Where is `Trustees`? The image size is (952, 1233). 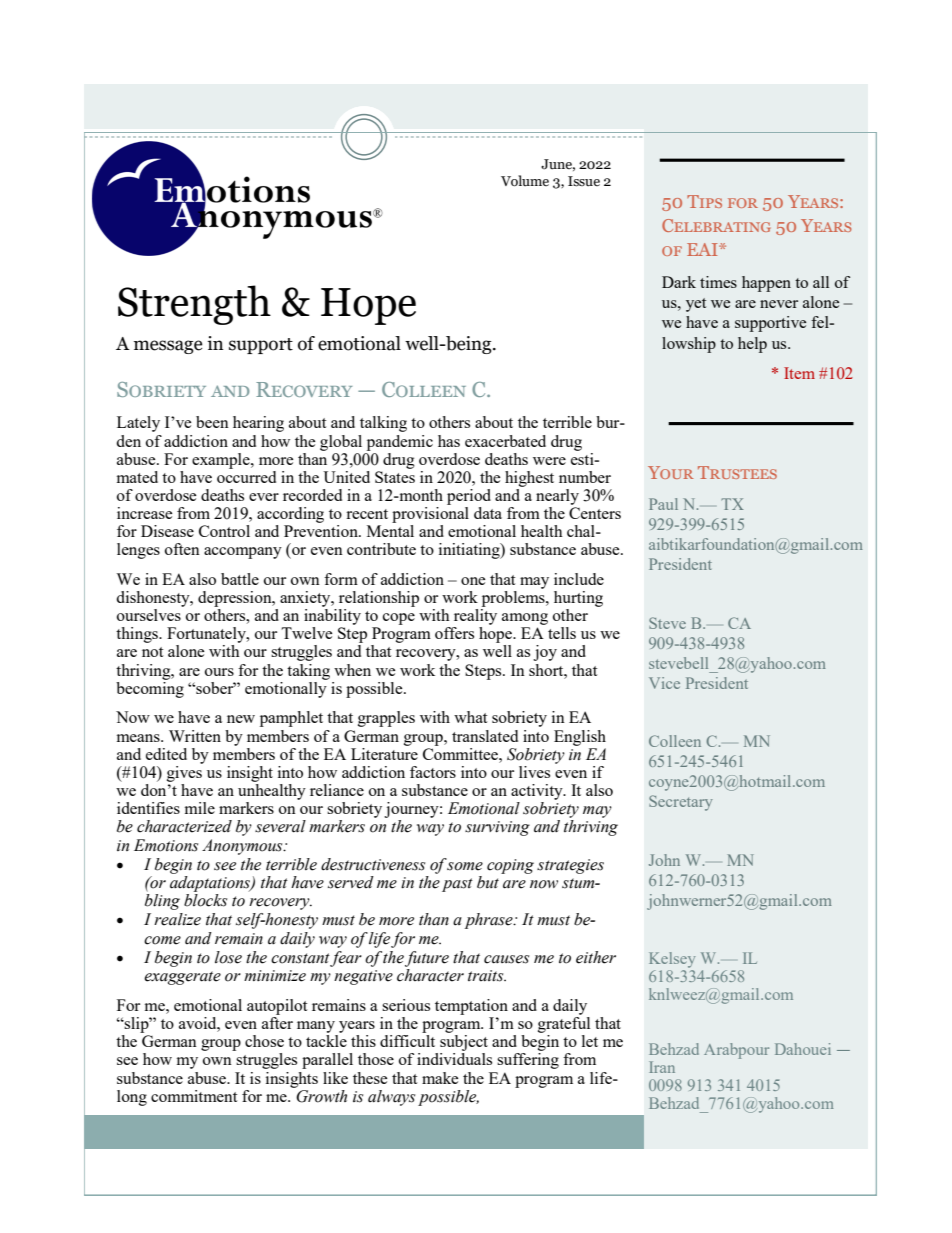
Trustees is located at coordinates (737, 472).
